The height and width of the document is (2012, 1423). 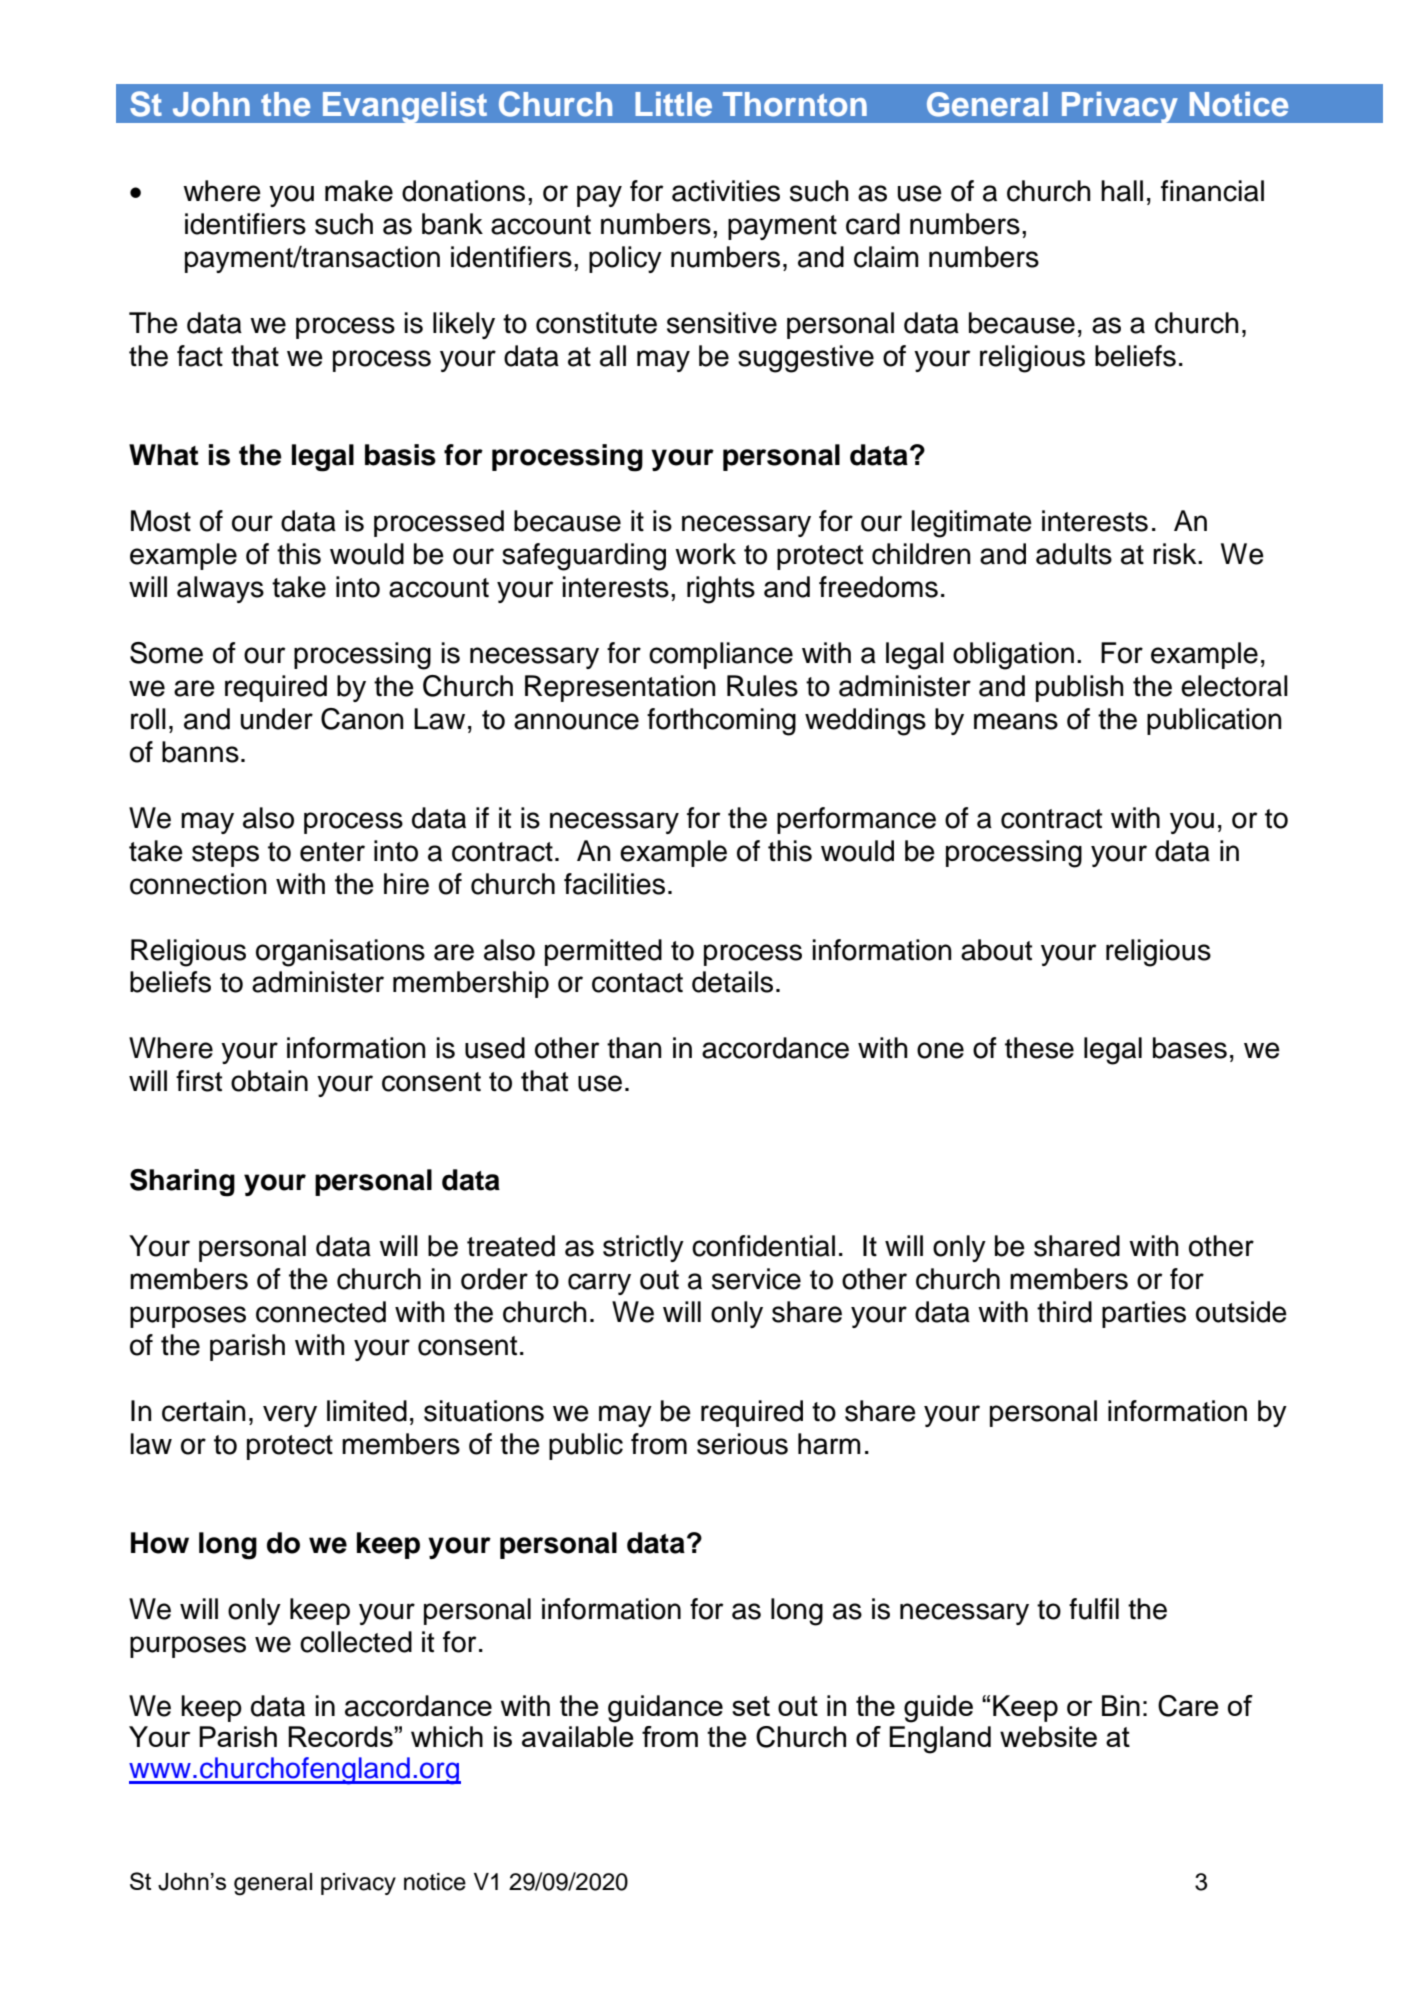 What do you see at coordinates (341, 1736) in the document?
I see `Records` at bounding box center [341, 1736].
